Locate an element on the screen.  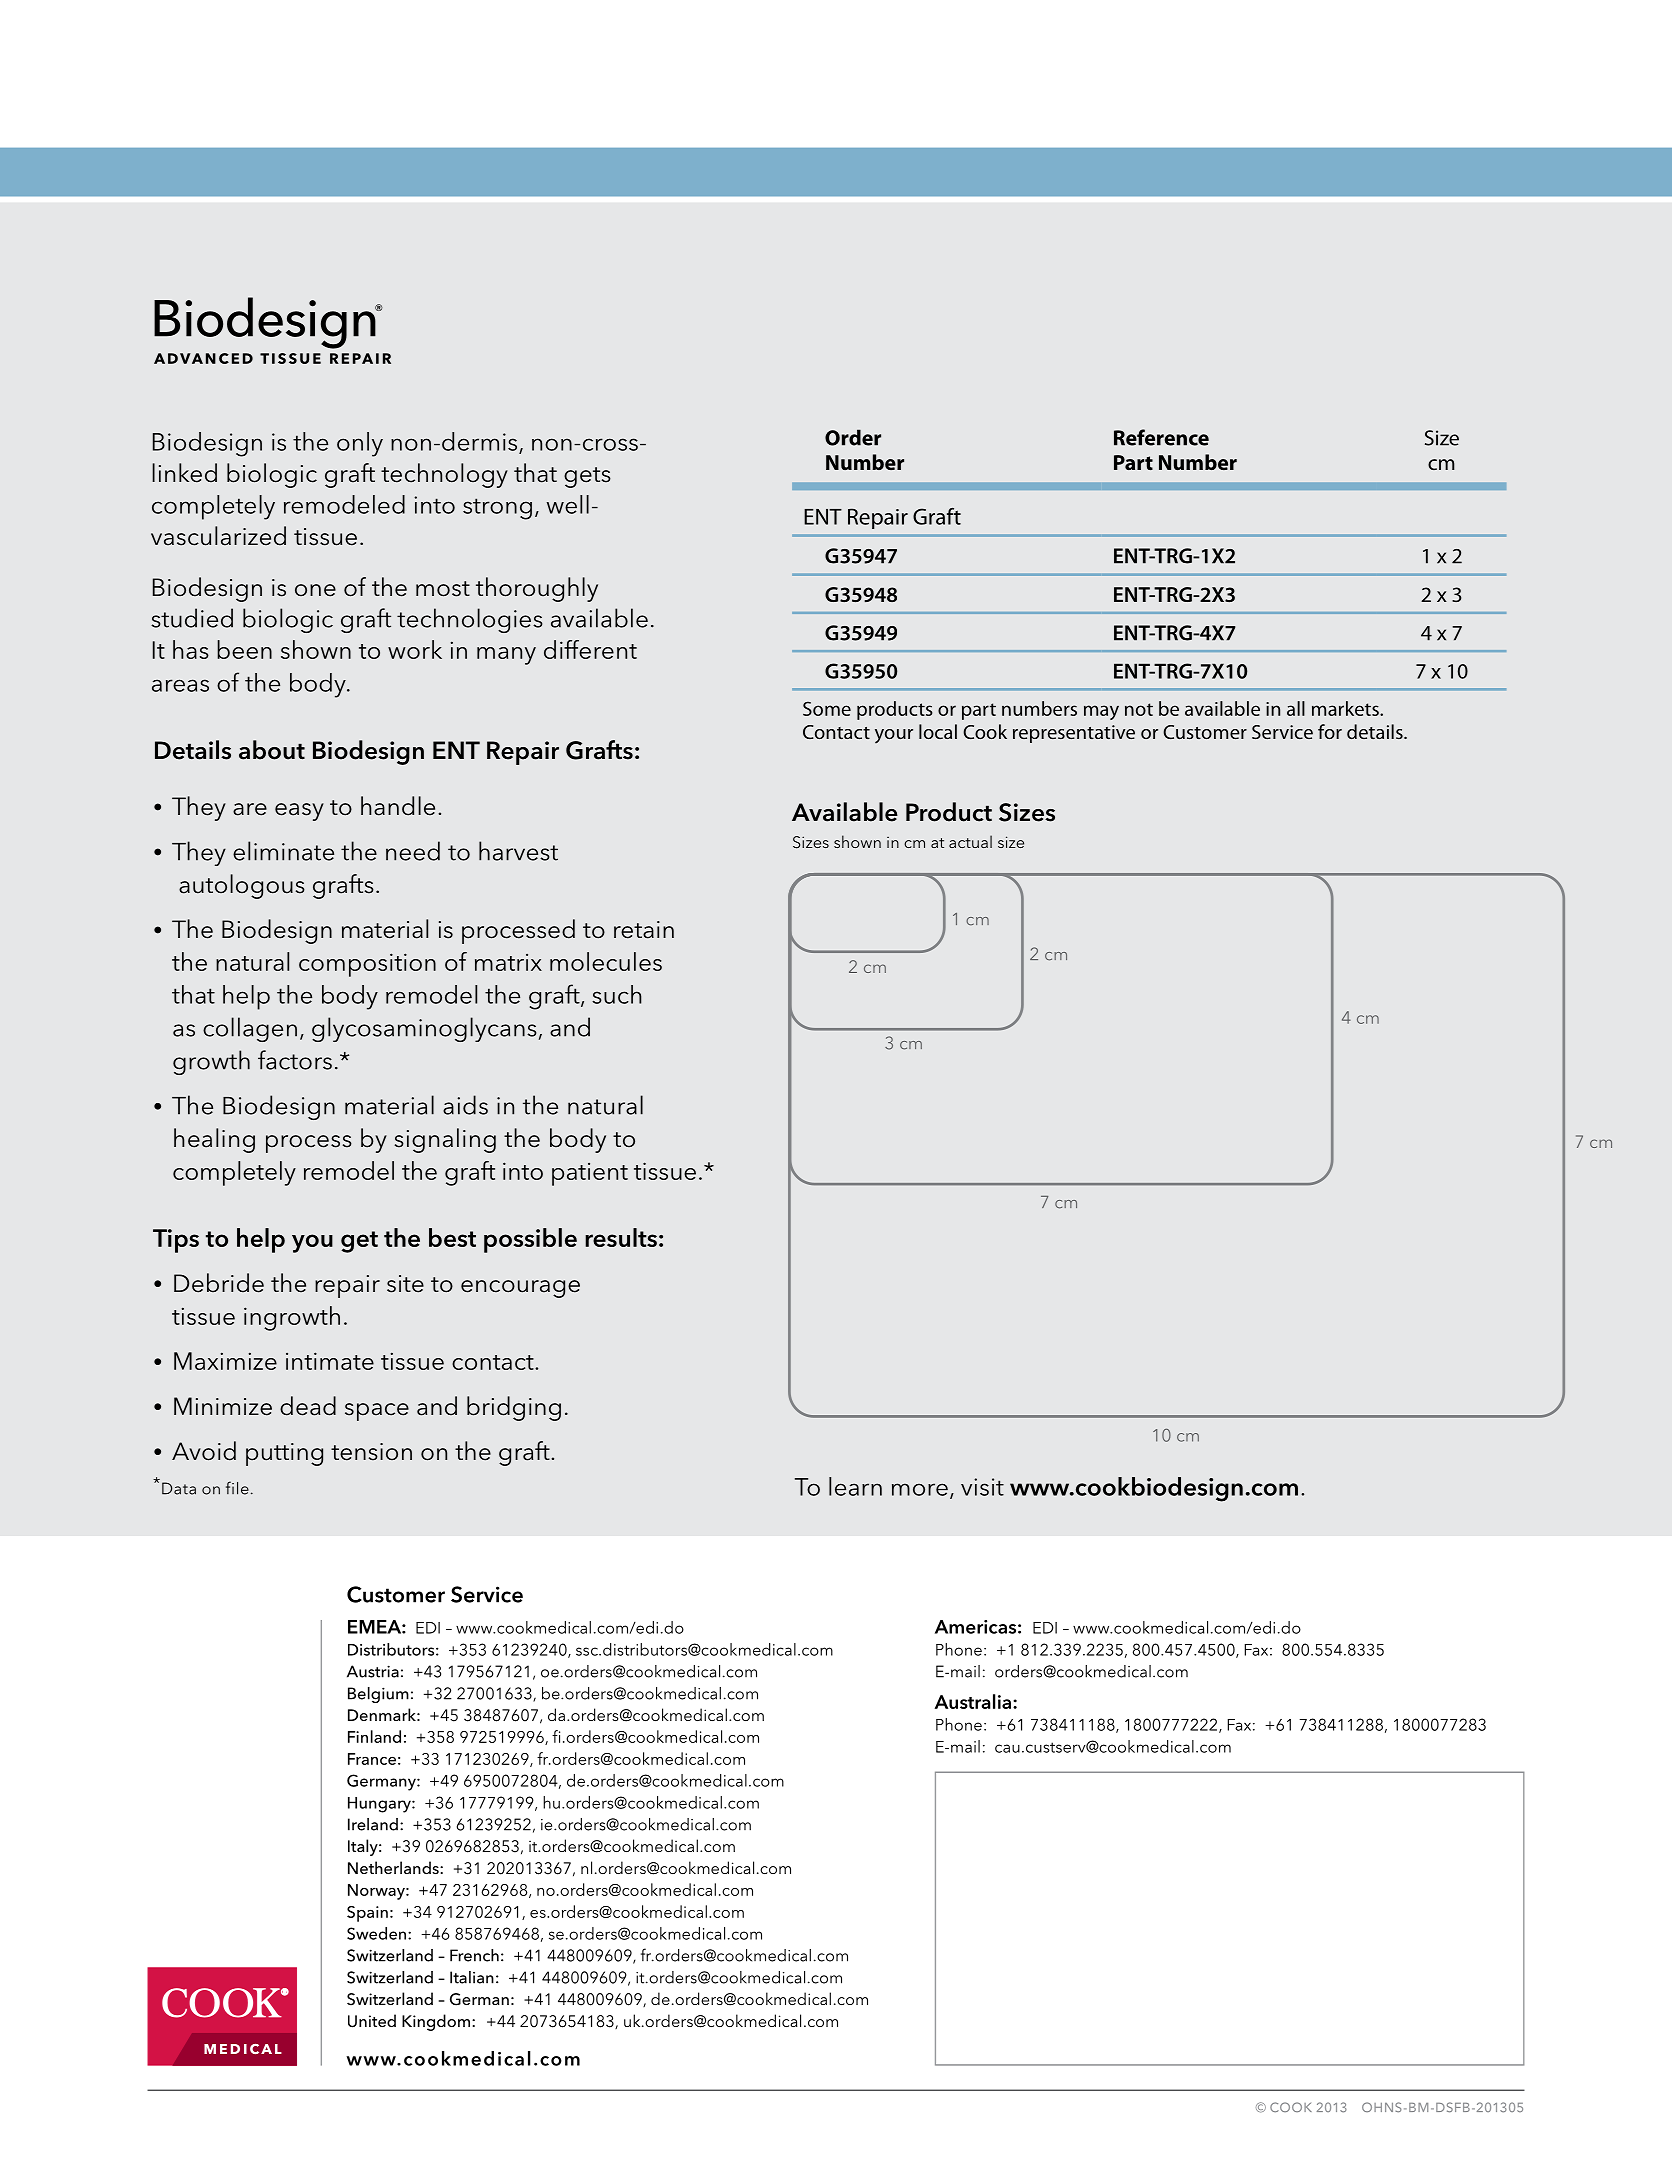
visit is located at coordinates (982, 1487).
